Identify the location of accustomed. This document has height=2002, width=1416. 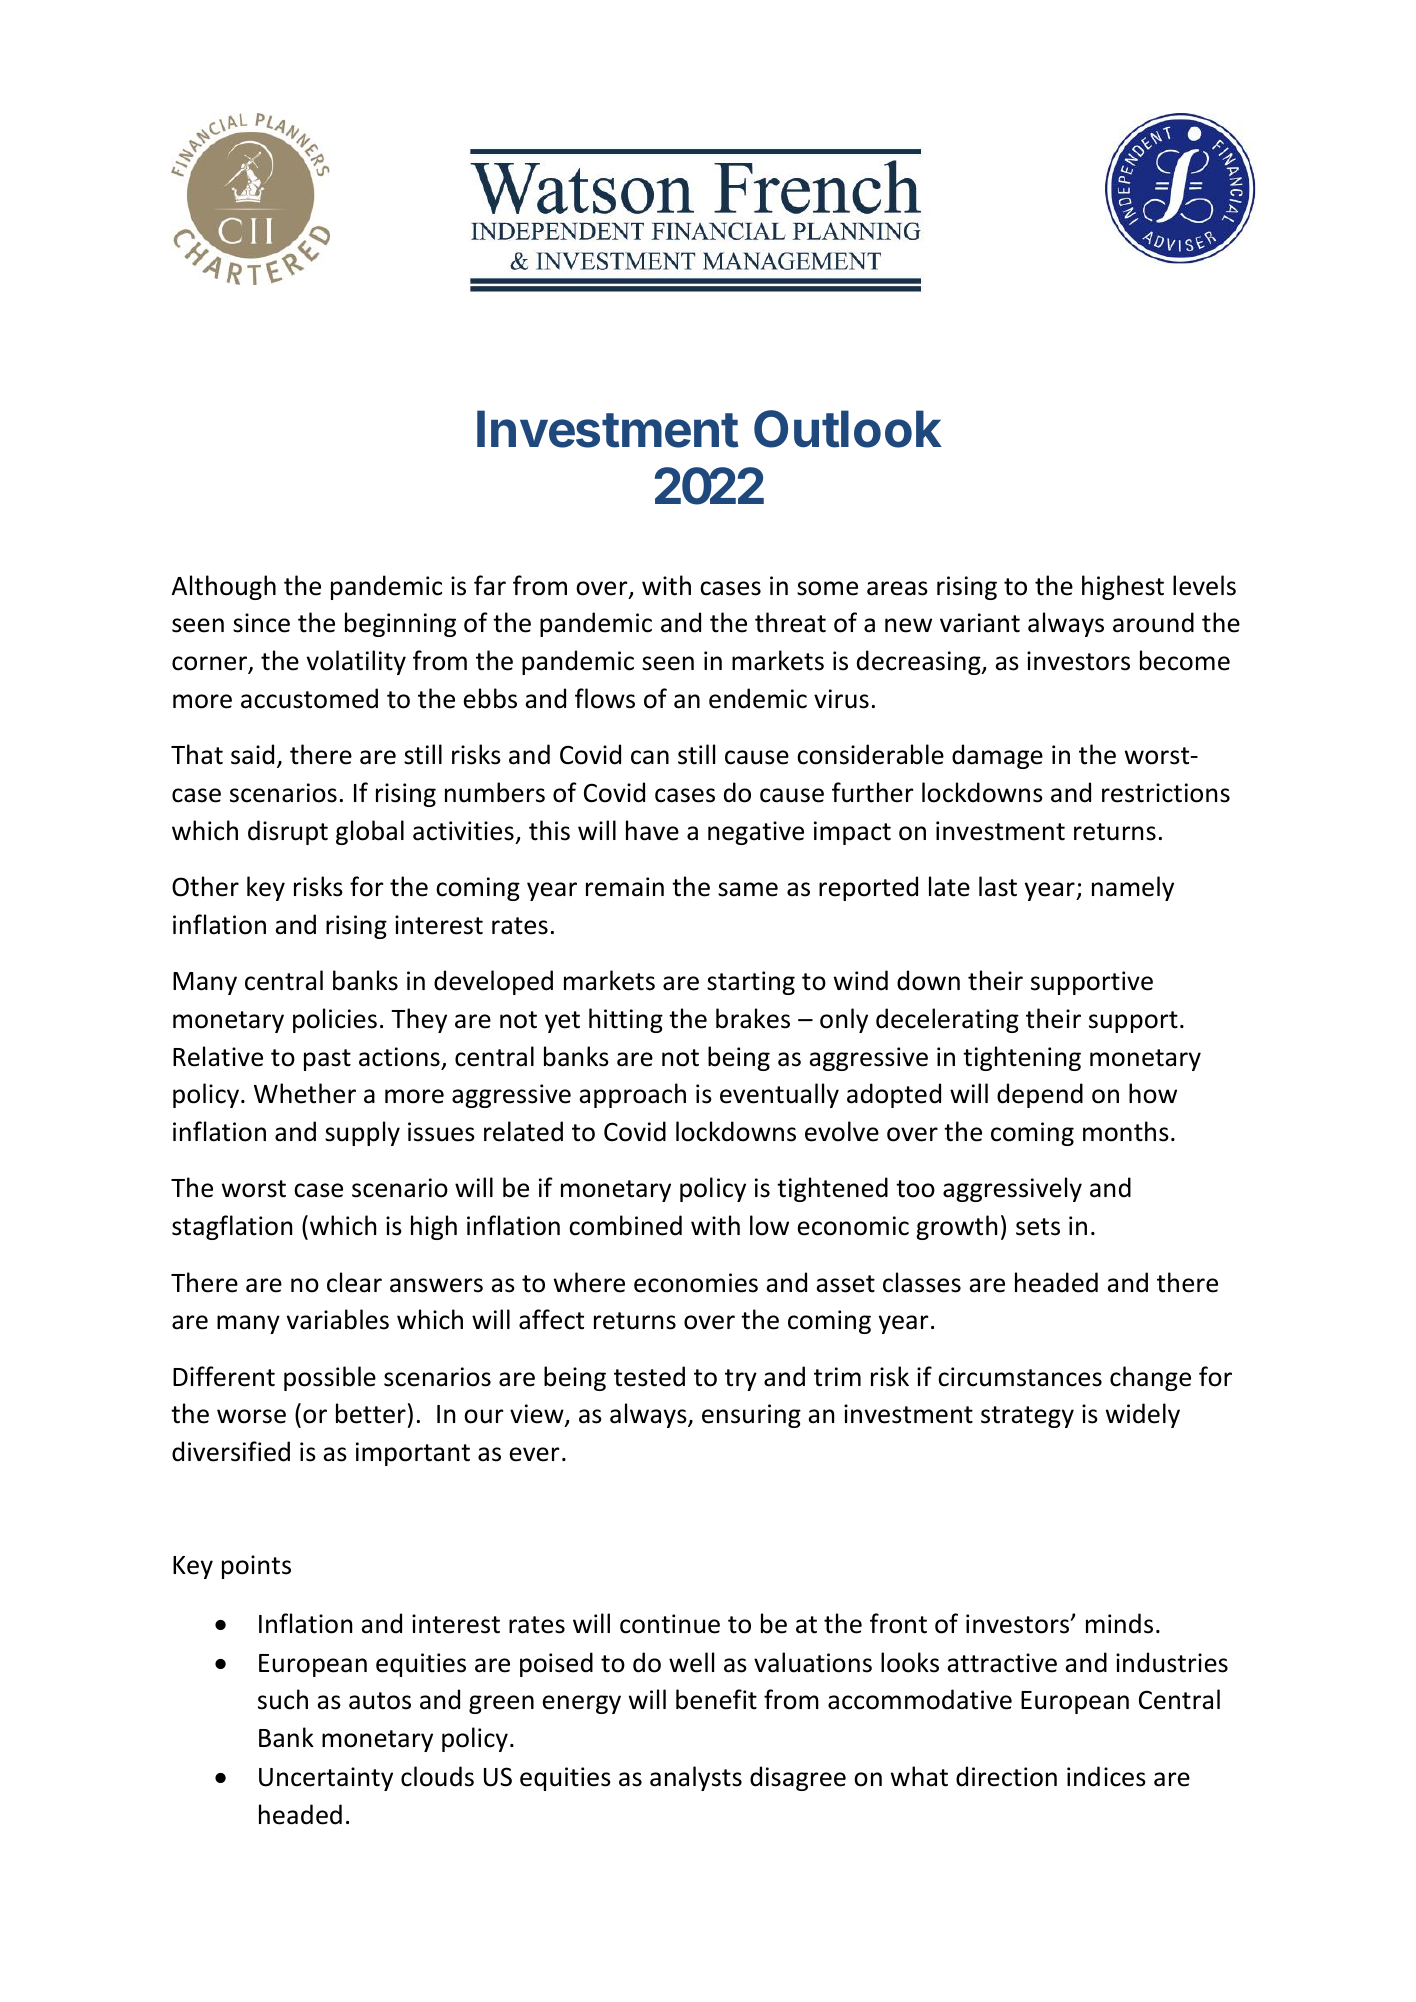
(309, 698).
